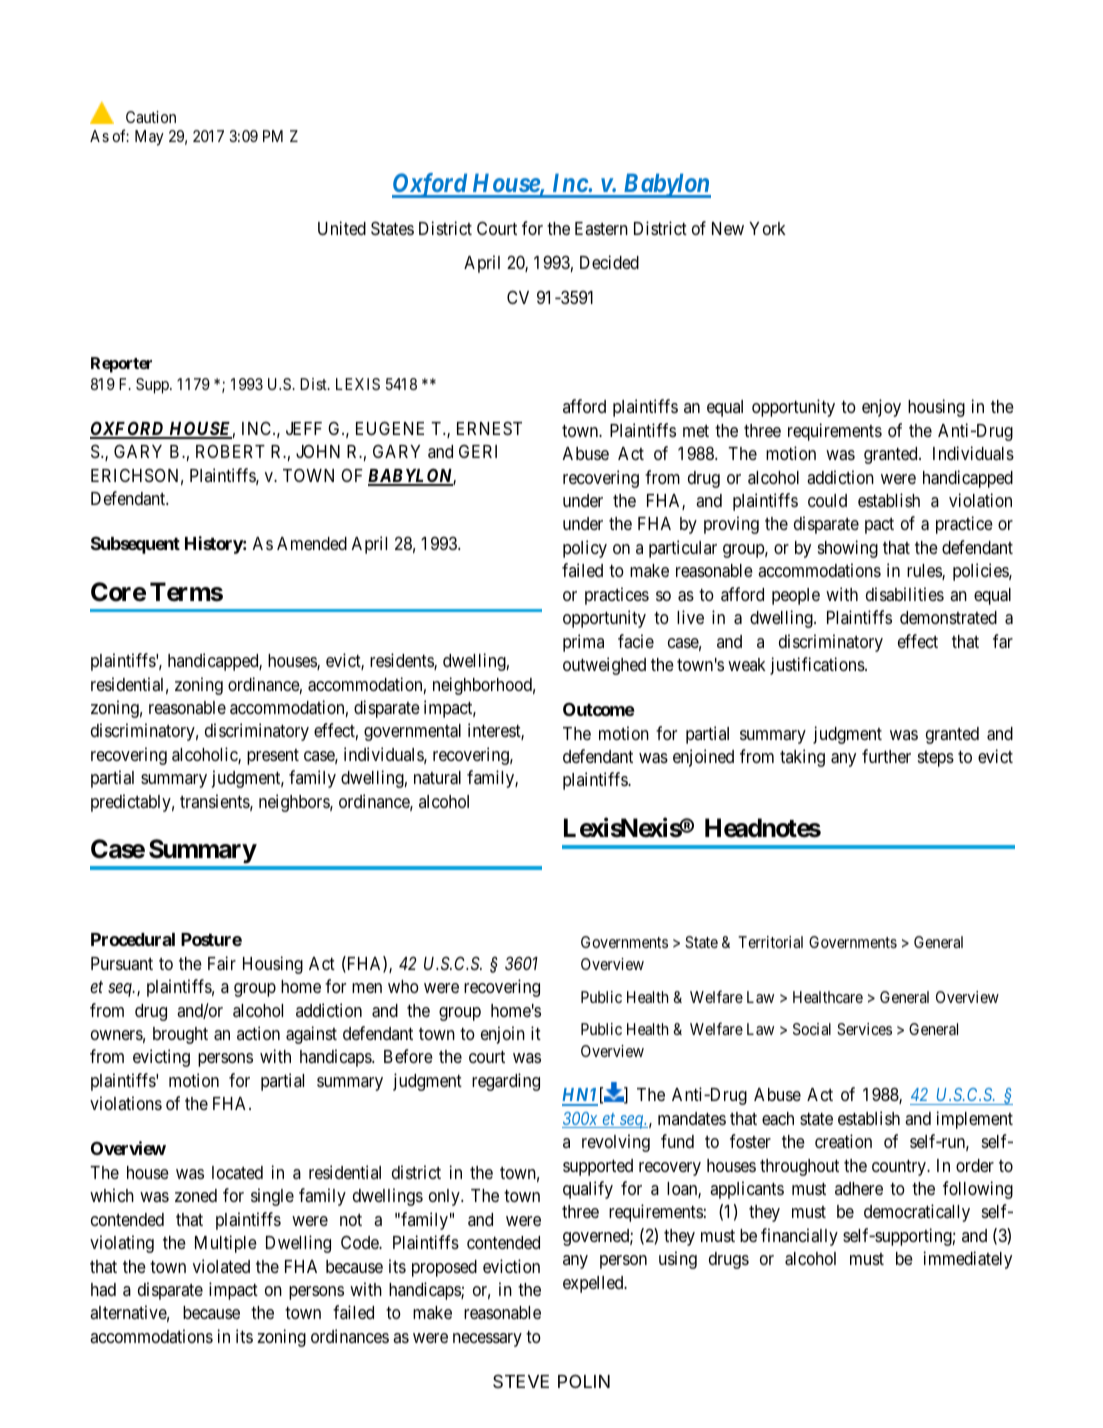 This screenshot has width=1103, height=1428. I want to click on May, so click(149, 138).
